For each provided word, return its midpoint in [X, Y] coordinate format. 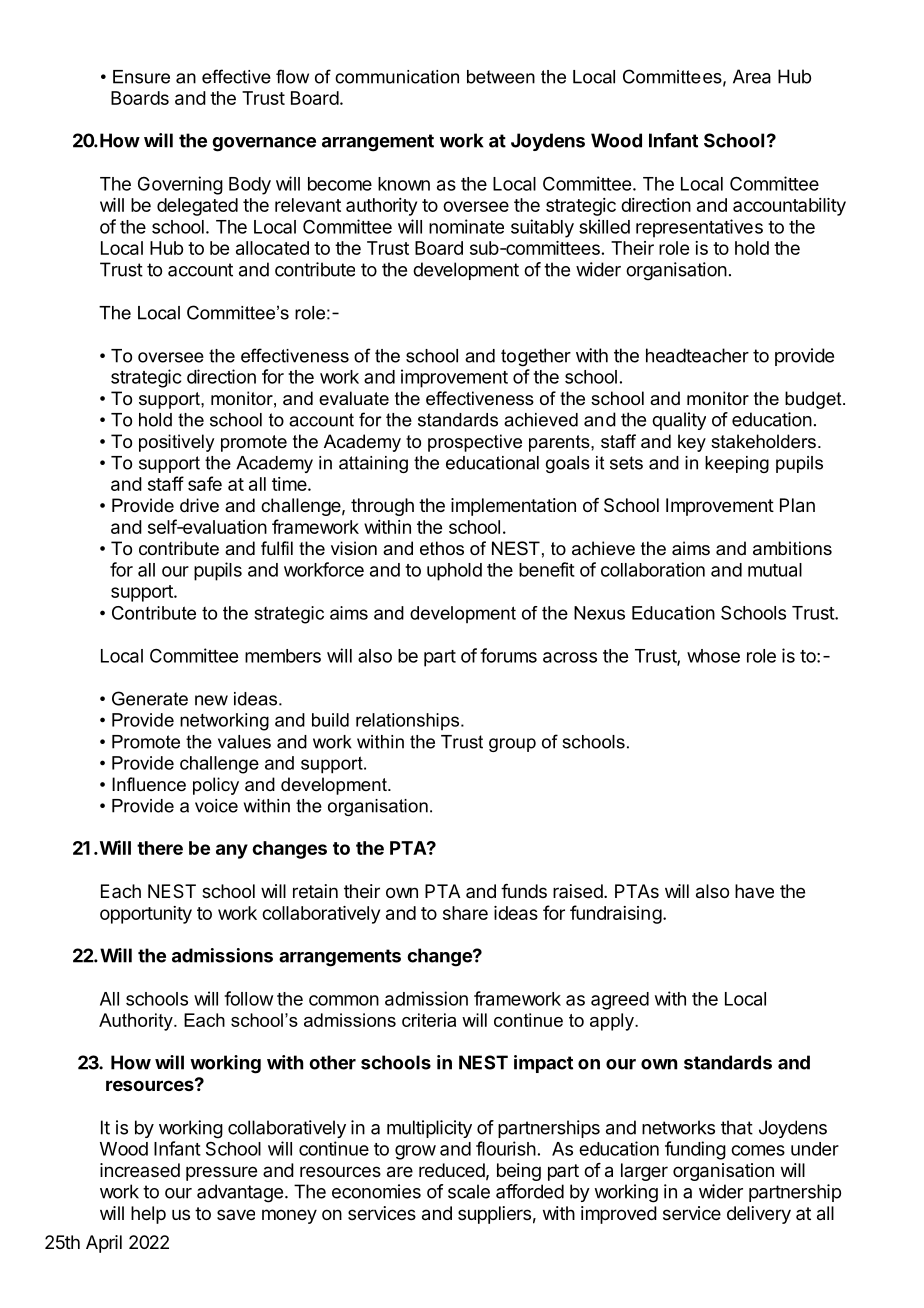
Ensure [141, 77]
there [160, 848]
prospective [475, 443]
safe [205, 483]
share [465, 913]
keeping [737, 464]
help [148, 1215]
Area [752, 76]
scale [469, 1191]
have [754, 891]
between [501, 77]
